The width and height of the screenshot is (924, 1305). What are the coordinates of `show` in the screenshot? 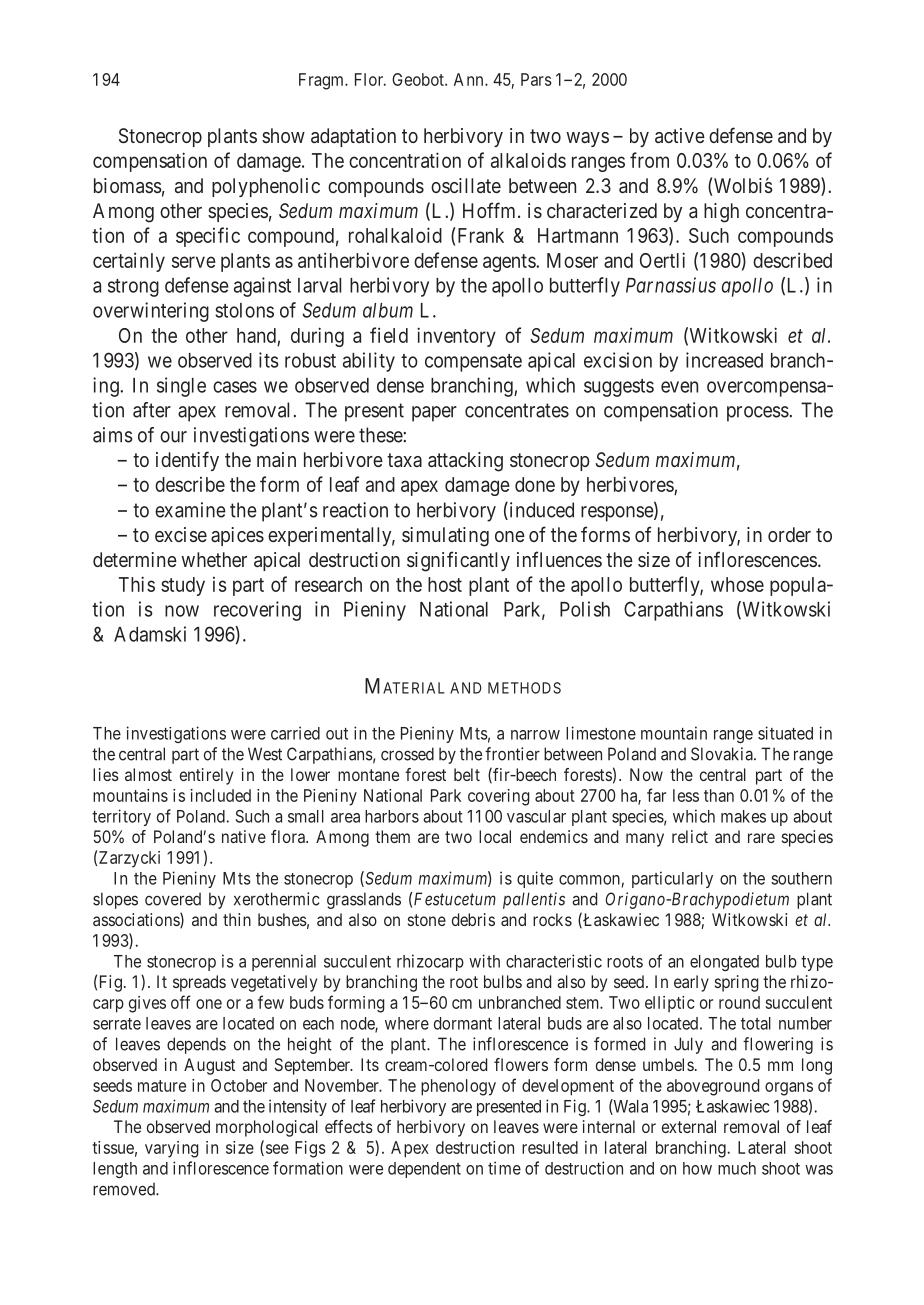 It's located at (283, 135).
